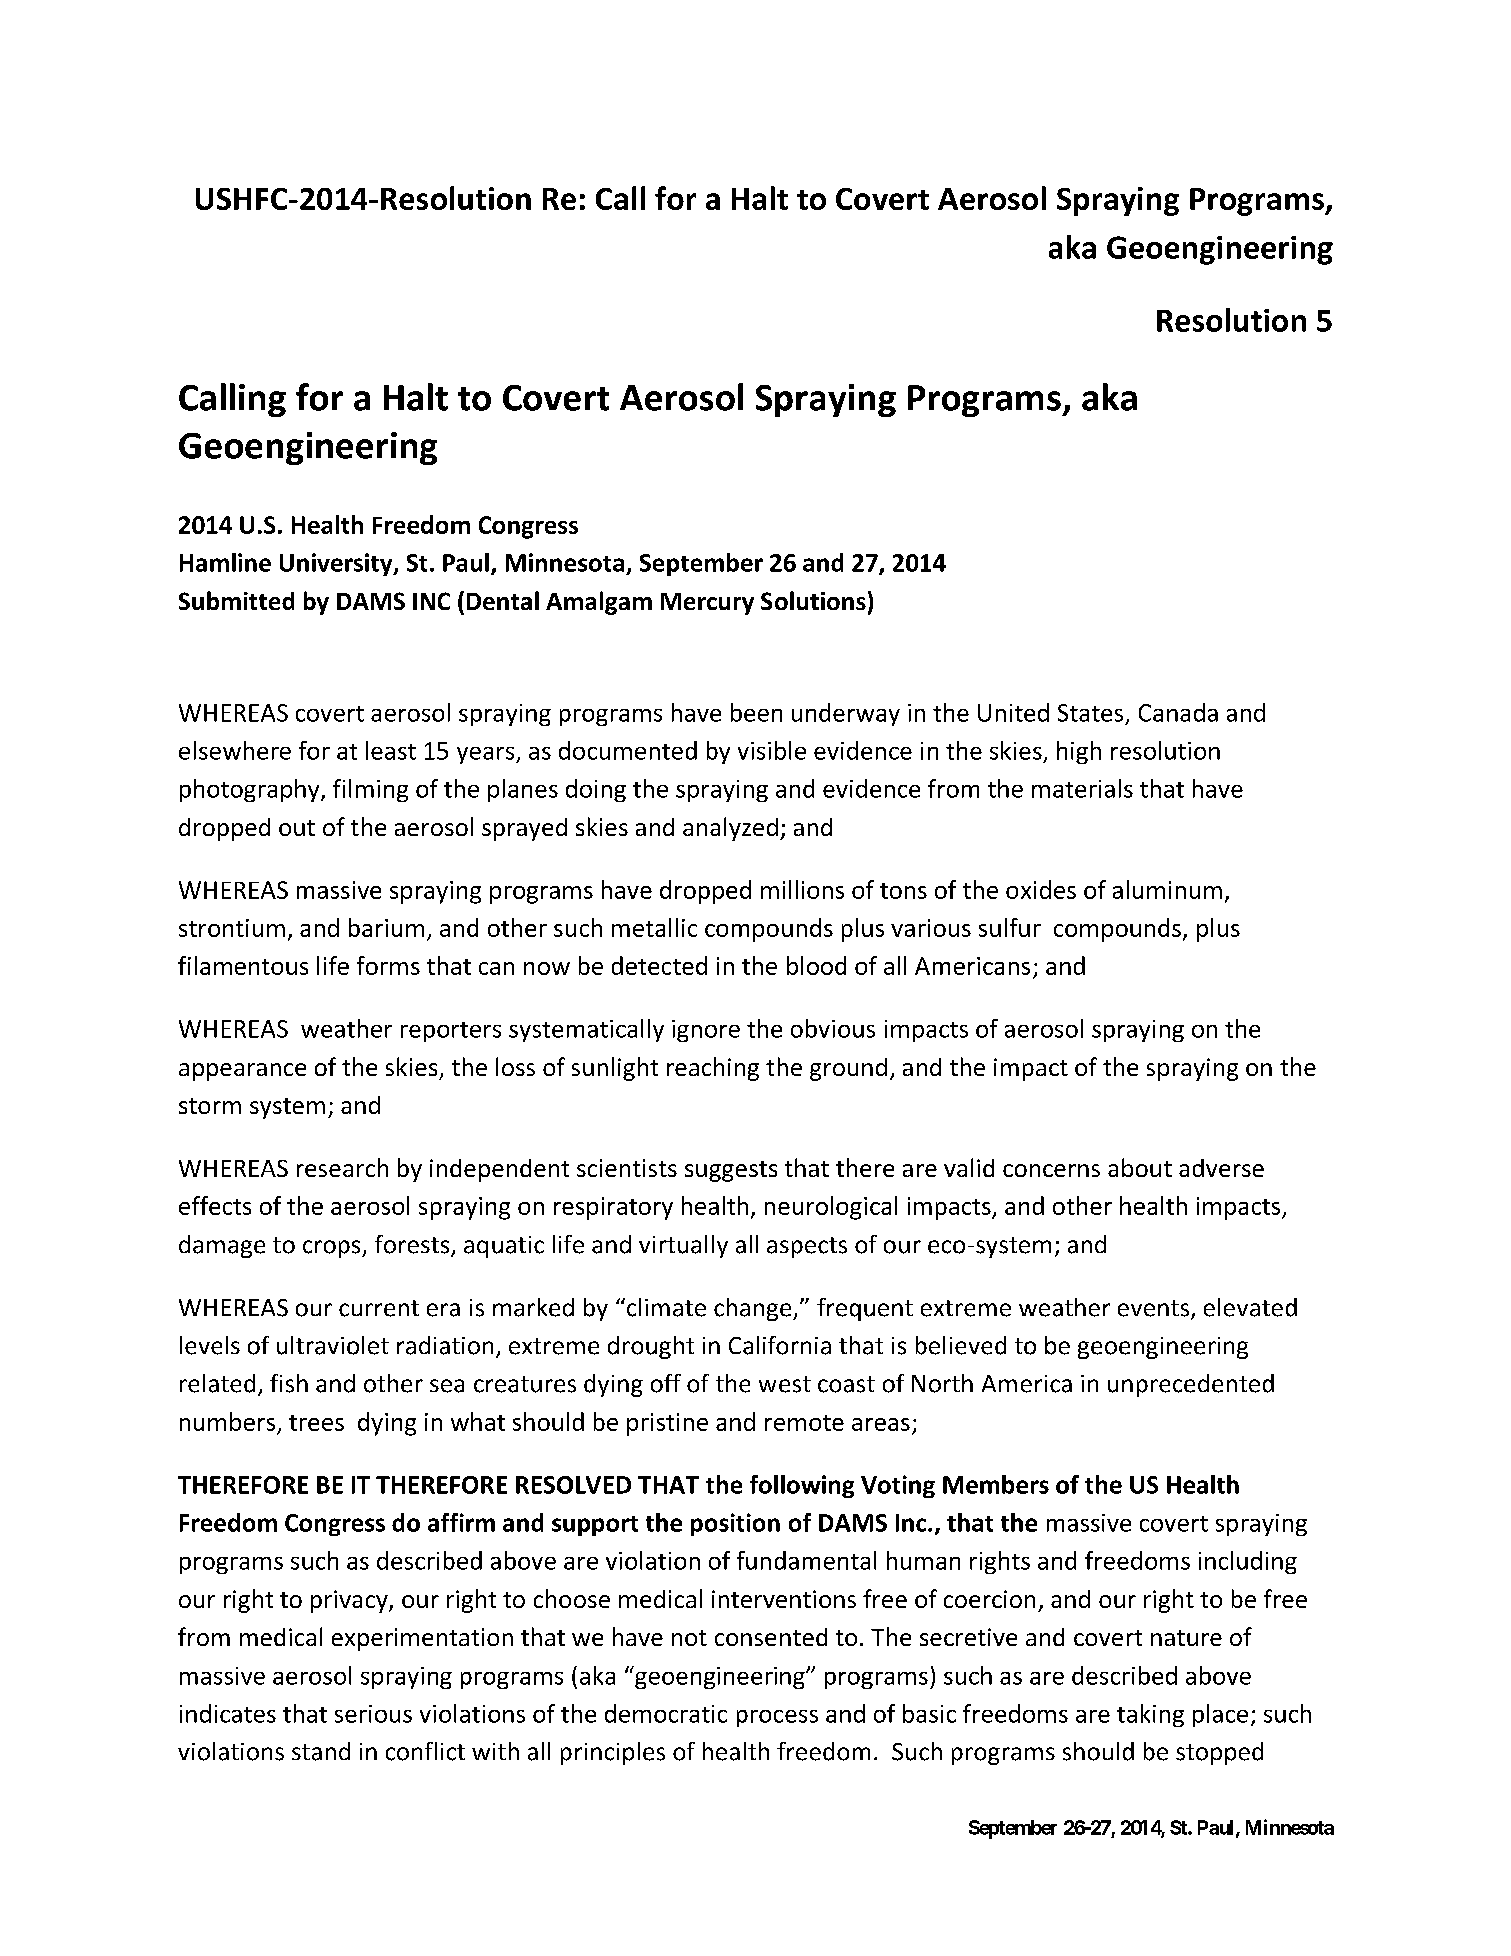 This page has width=1511, height=1956. Describe the element at coordinates (1090, 713) in the page. I see `States` at that location.
